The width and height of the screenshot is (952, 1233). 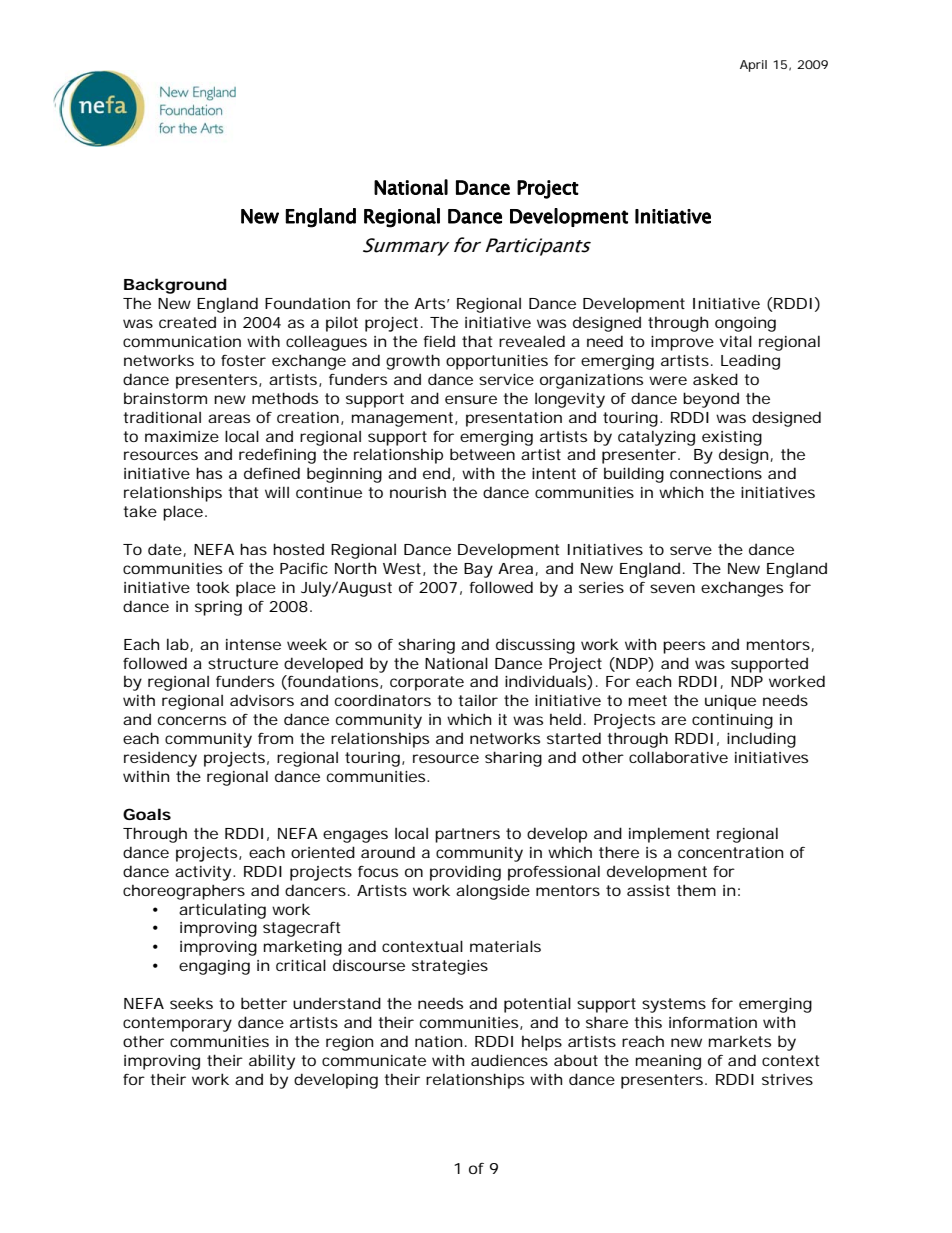 What do you see at coordinates (439, 341) in the screenshot?
I see `field` at bounding box center [439, 341].
